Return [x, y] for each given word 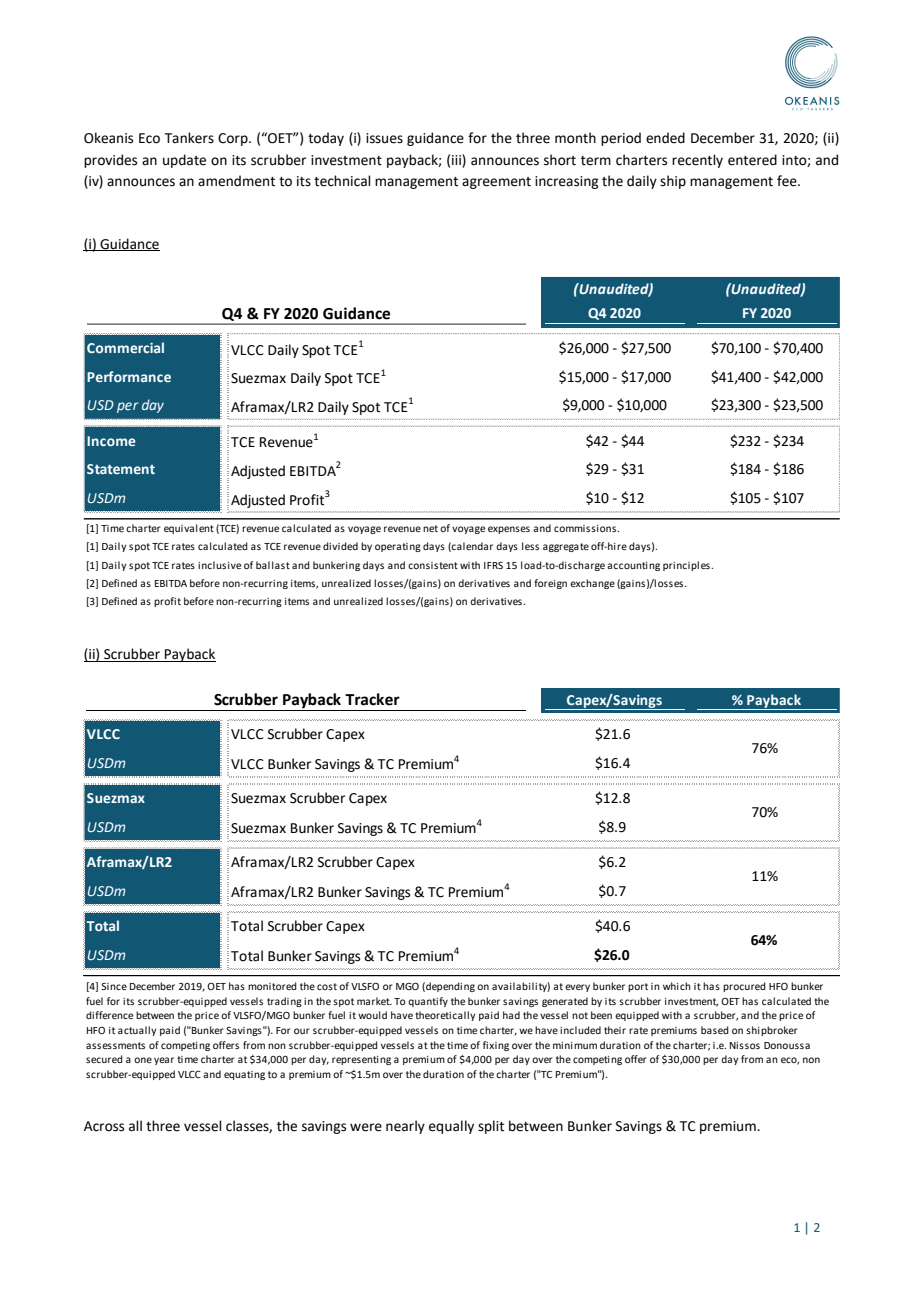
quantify [428, 1002]
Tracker [372, 699]
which [677, 986]
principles [687, 566]
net [430, 528]
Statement [121, 469]
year [164, 1061]
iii [457, 159]
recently [697, 161]
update [184, 161]
